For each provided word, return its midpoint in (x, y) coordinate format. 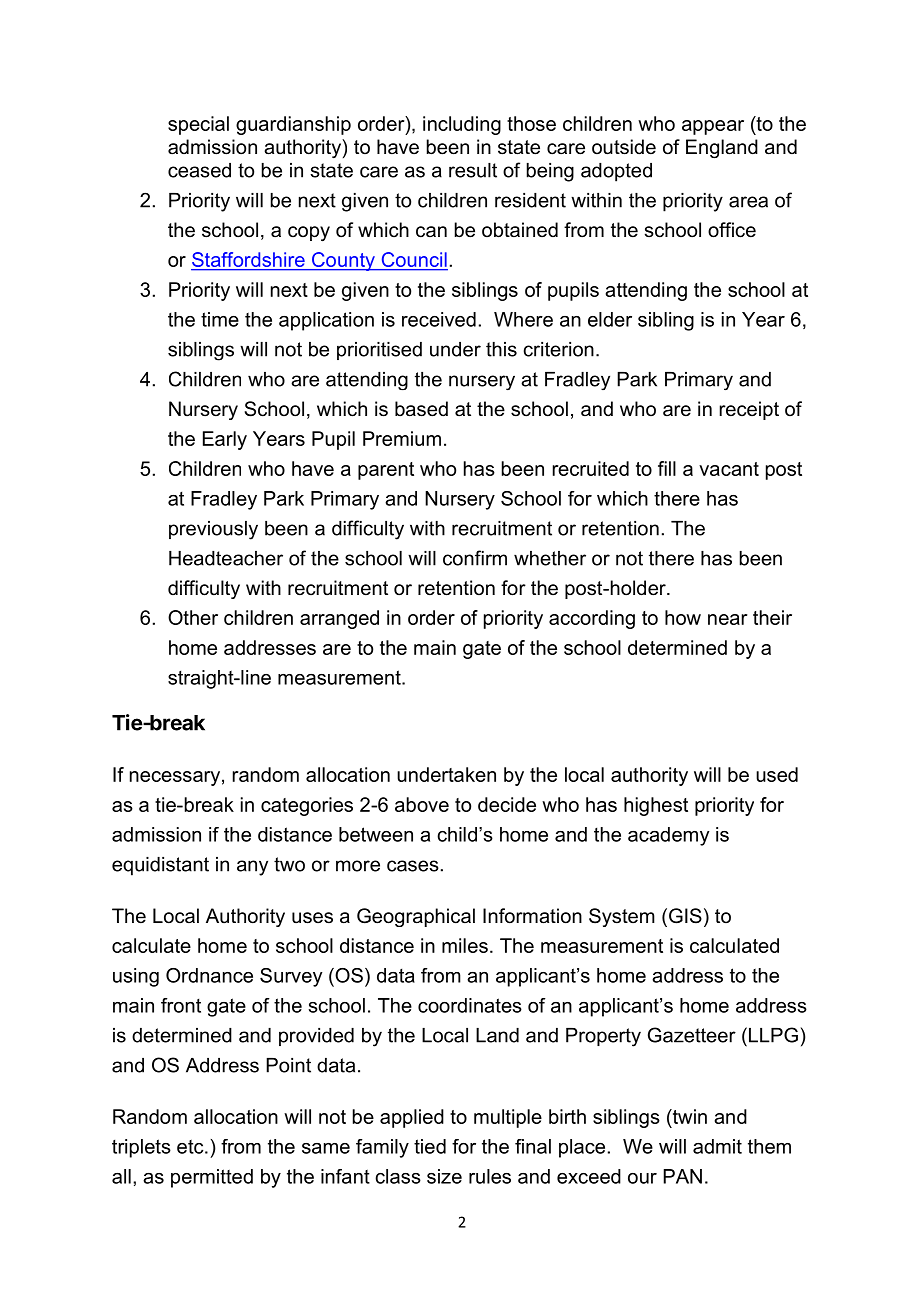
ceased (199, 170)
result (473, 170)
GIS (684, 917)
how (683, 617)
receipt (749, 410)
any (252, 868)
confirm (475, 558)
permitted (212, 1178)
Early (225, 440)
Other (193, 617)
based (421, 409)
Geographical (416, 917)
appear (713, 127)
